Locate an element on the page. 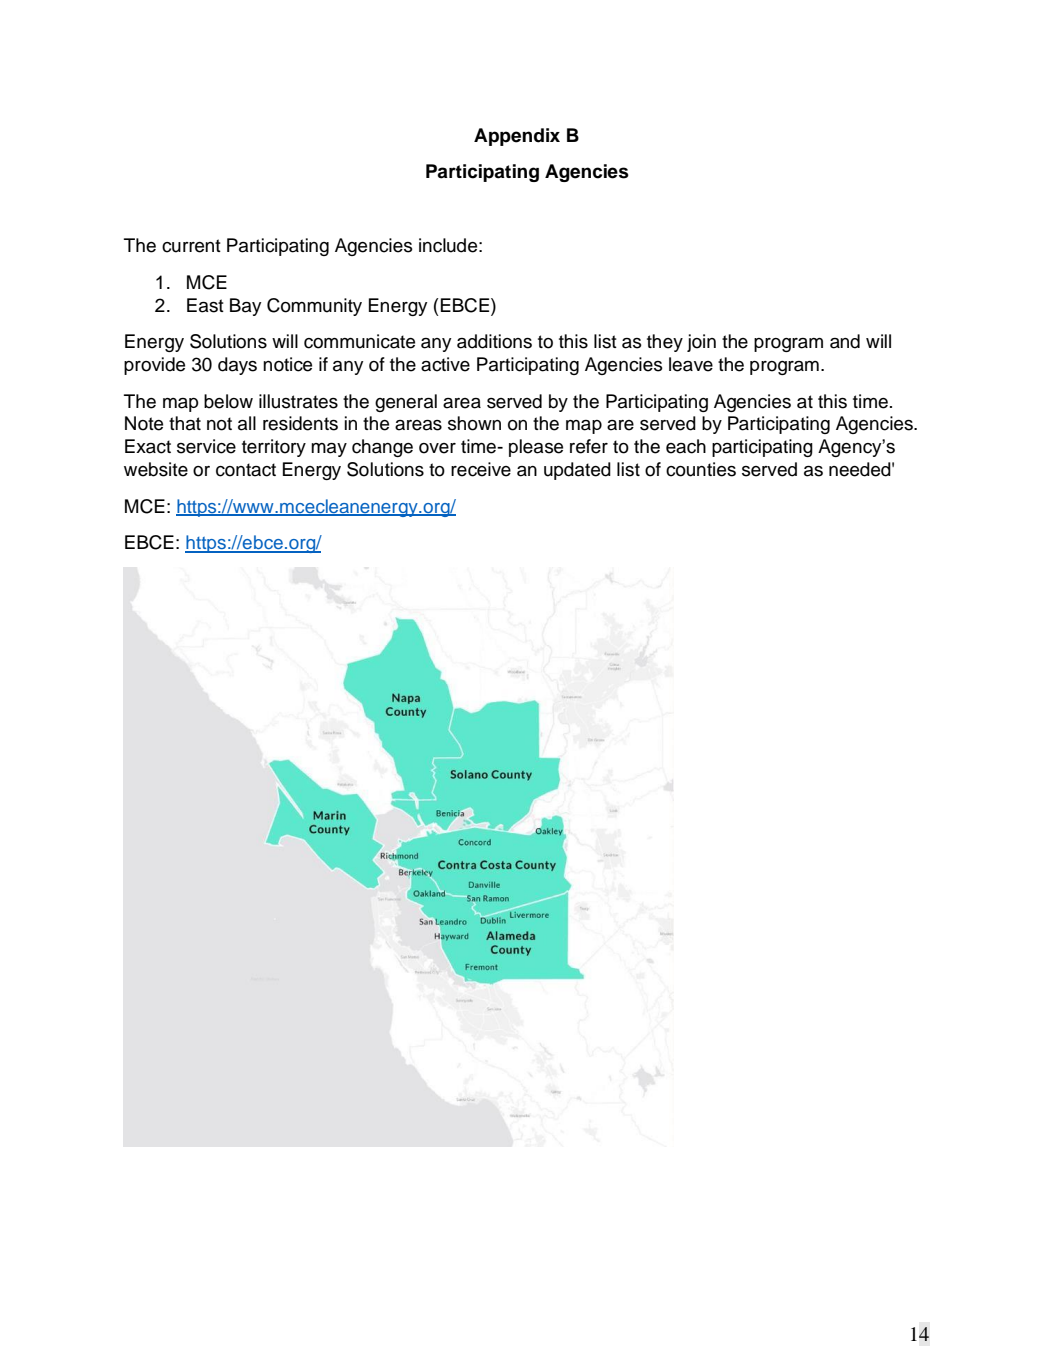  contact is located at coordinates (246, 470).
